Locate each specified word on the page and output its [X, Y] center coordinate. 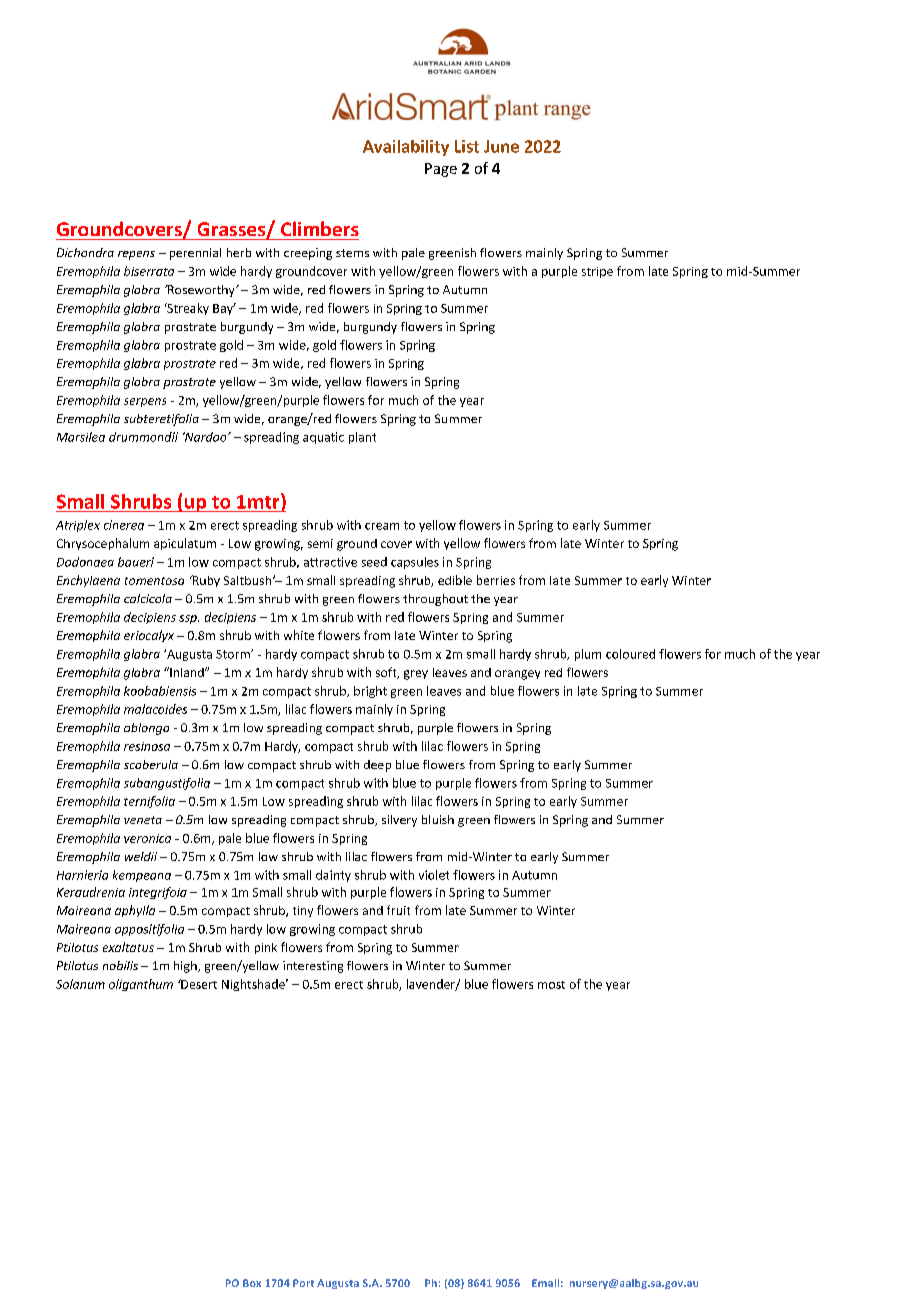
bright [370, 692]
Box [252, 1283]
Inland [187, 672]
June [501, 146]
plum [588, 655]
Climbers [320, 228]
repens [136, 255]
